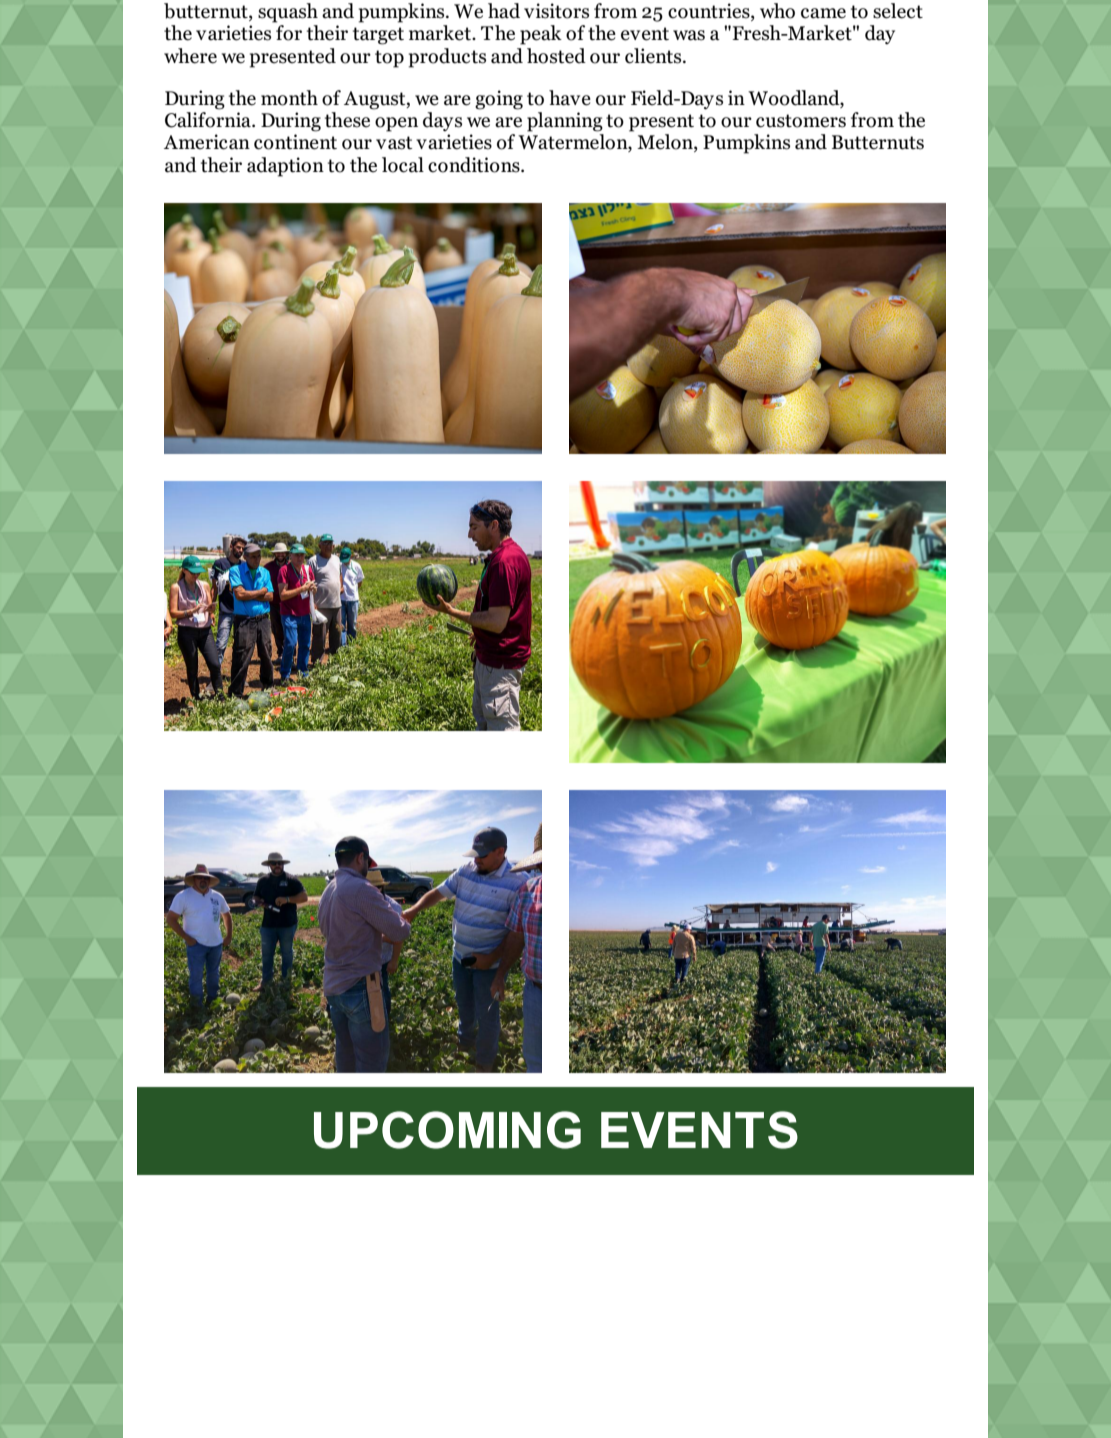 The height and width of the page is (1438, 1111). I want to click on have, so click(570, 98).
